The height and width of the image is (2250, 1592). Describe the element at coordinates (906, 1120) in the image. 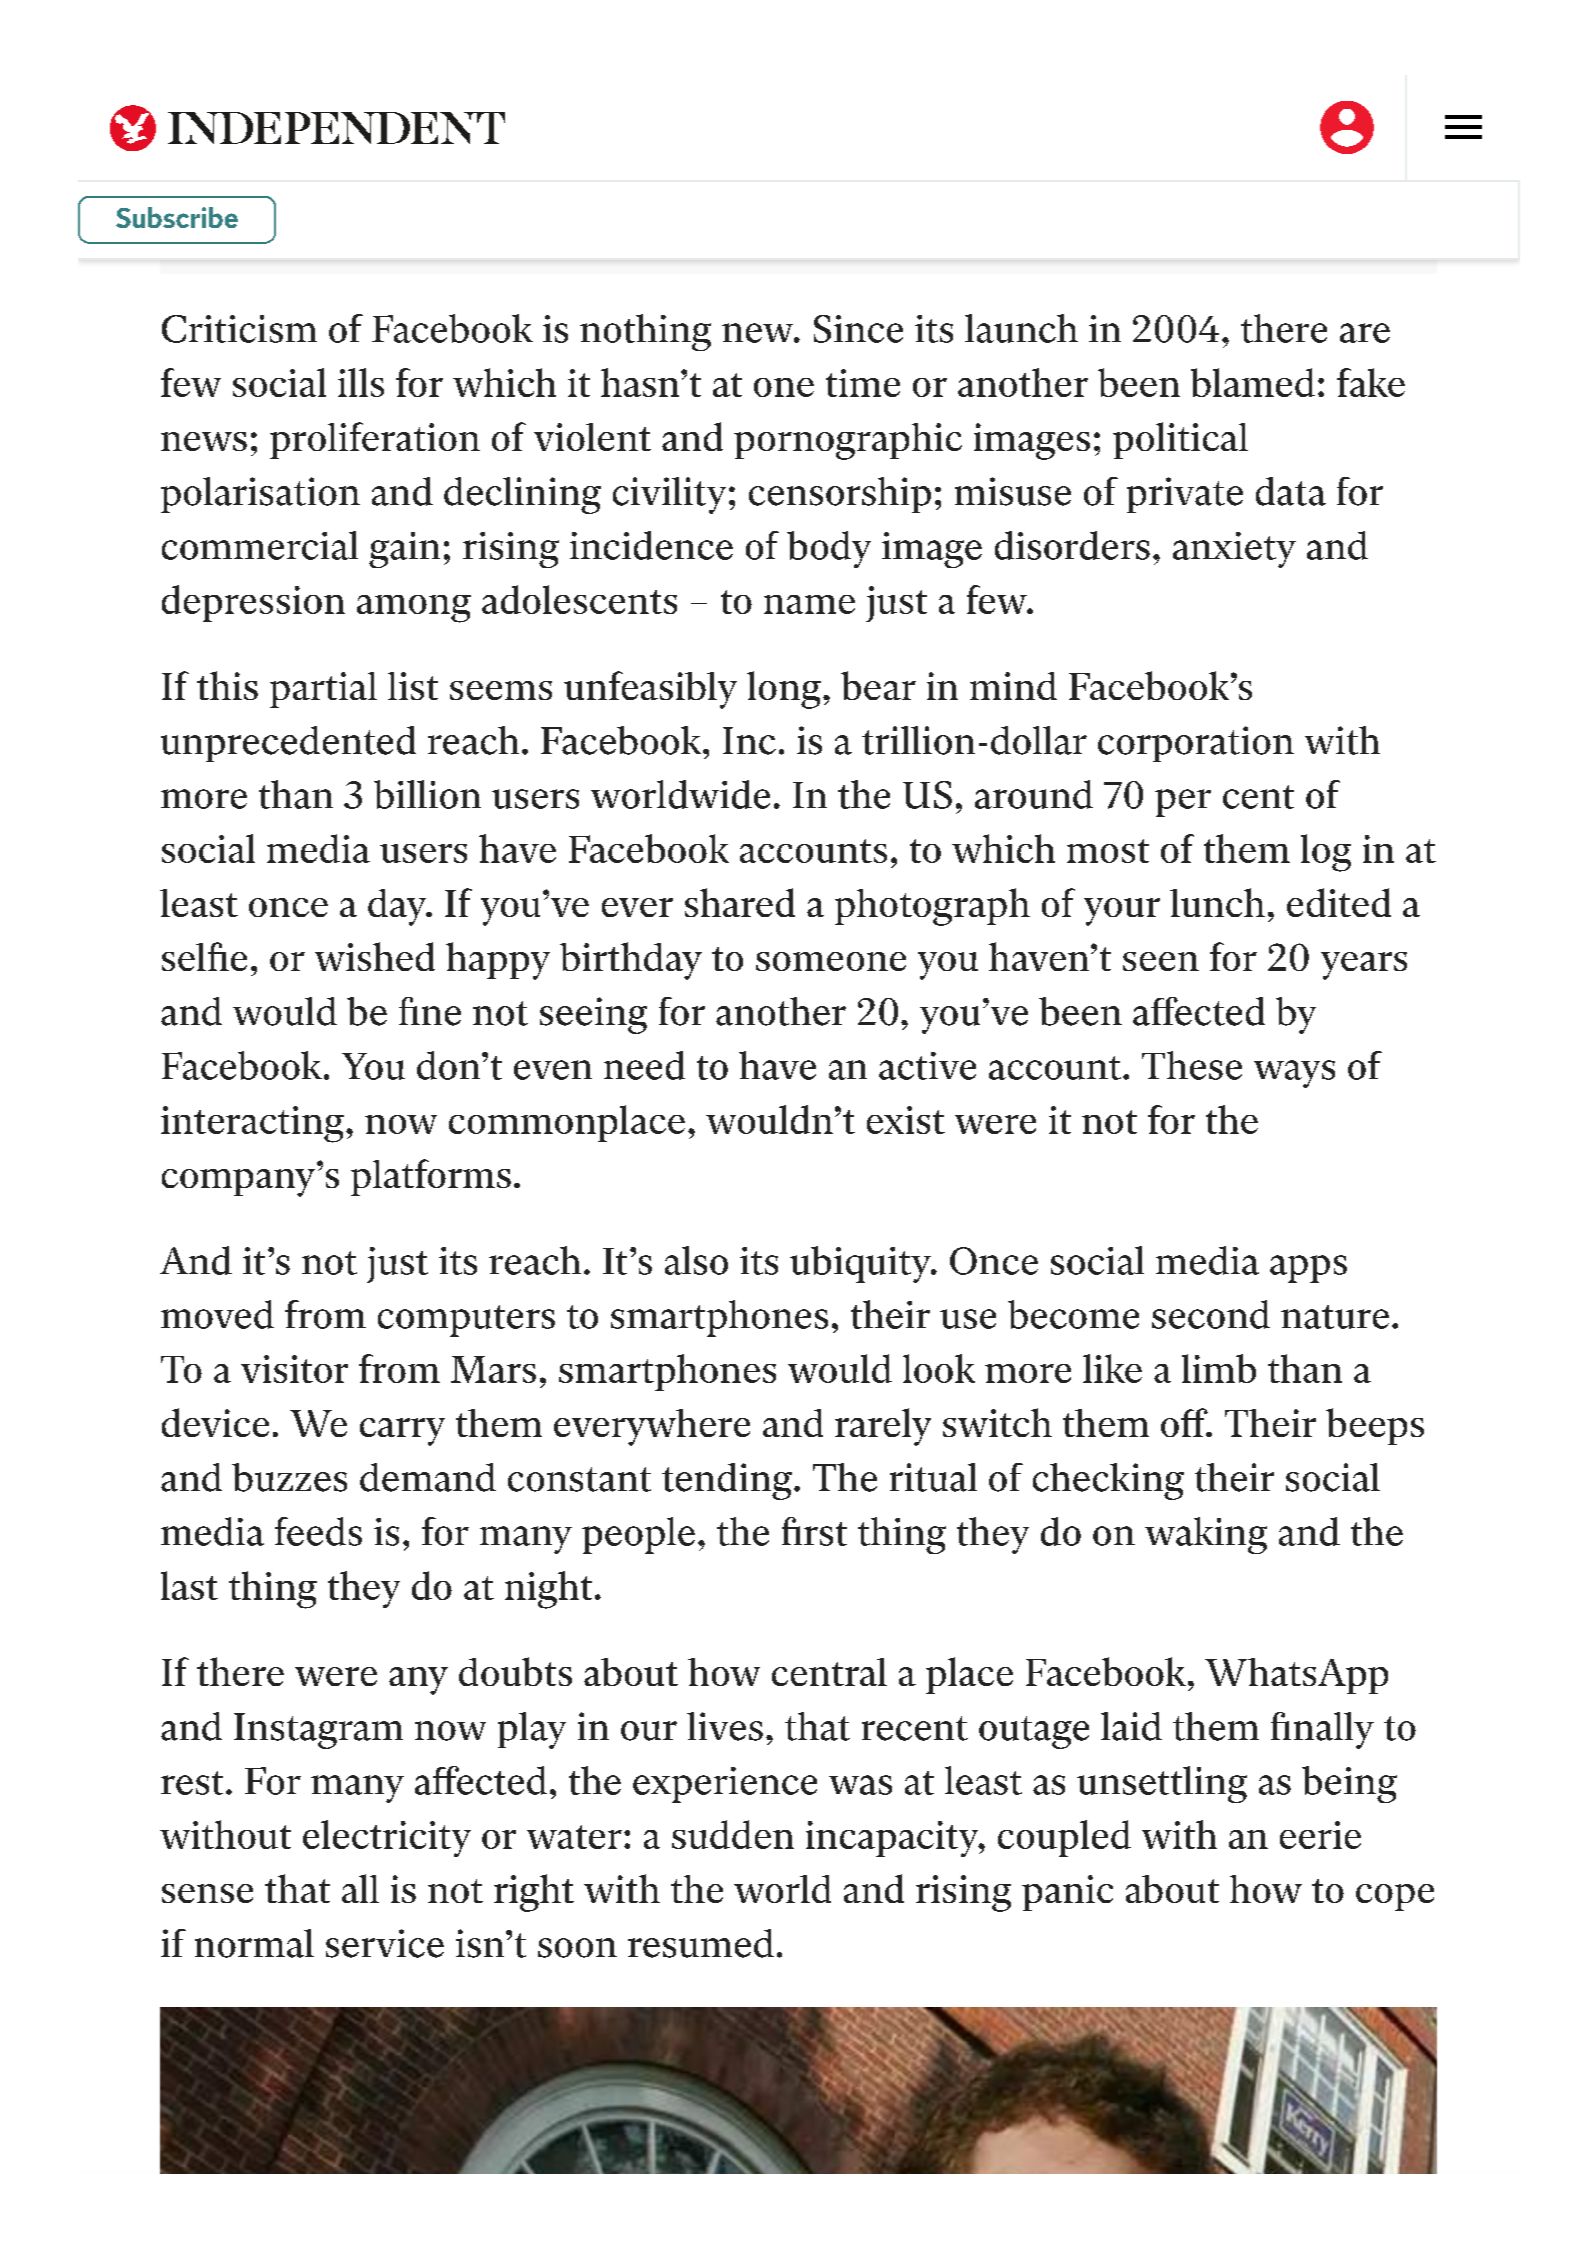

I see `exist` at that location.
